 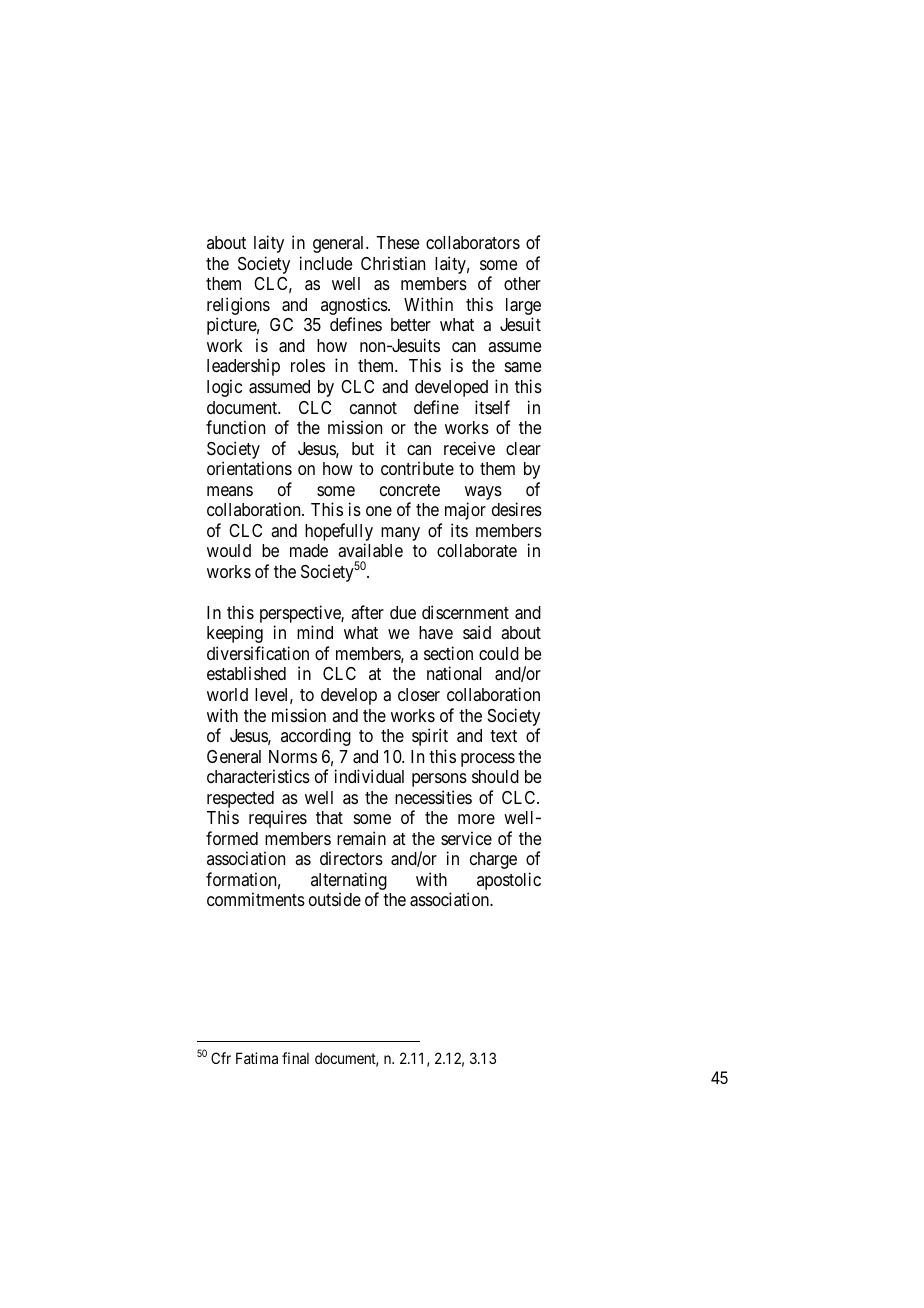 I want to click on Fatima, so click(x=257, y=1058).
